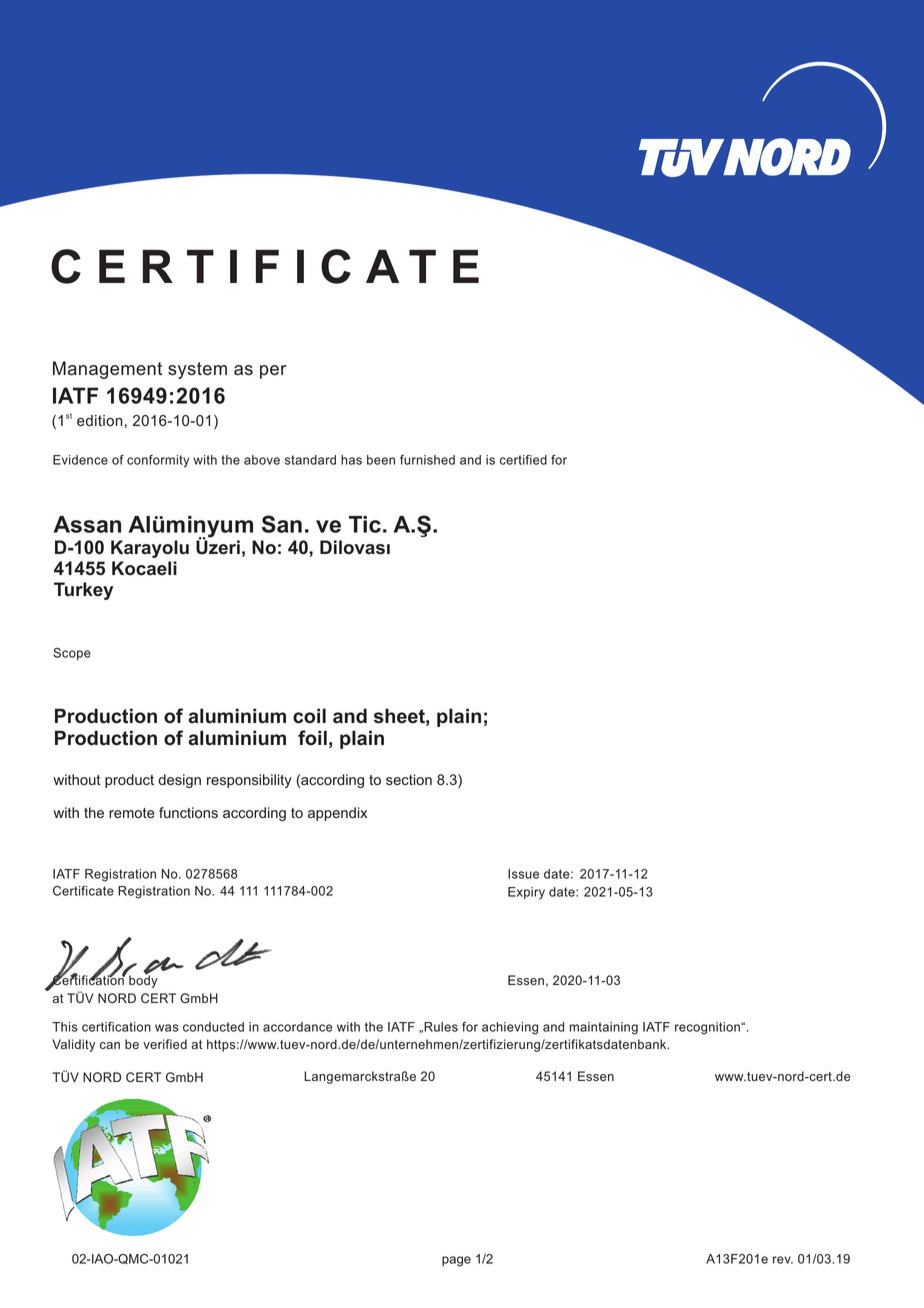 The height and width of the screenshot is (1308, 924). Describe the element at coordinates (427, 460) in the screenshot. I see `furnished` at that location.
